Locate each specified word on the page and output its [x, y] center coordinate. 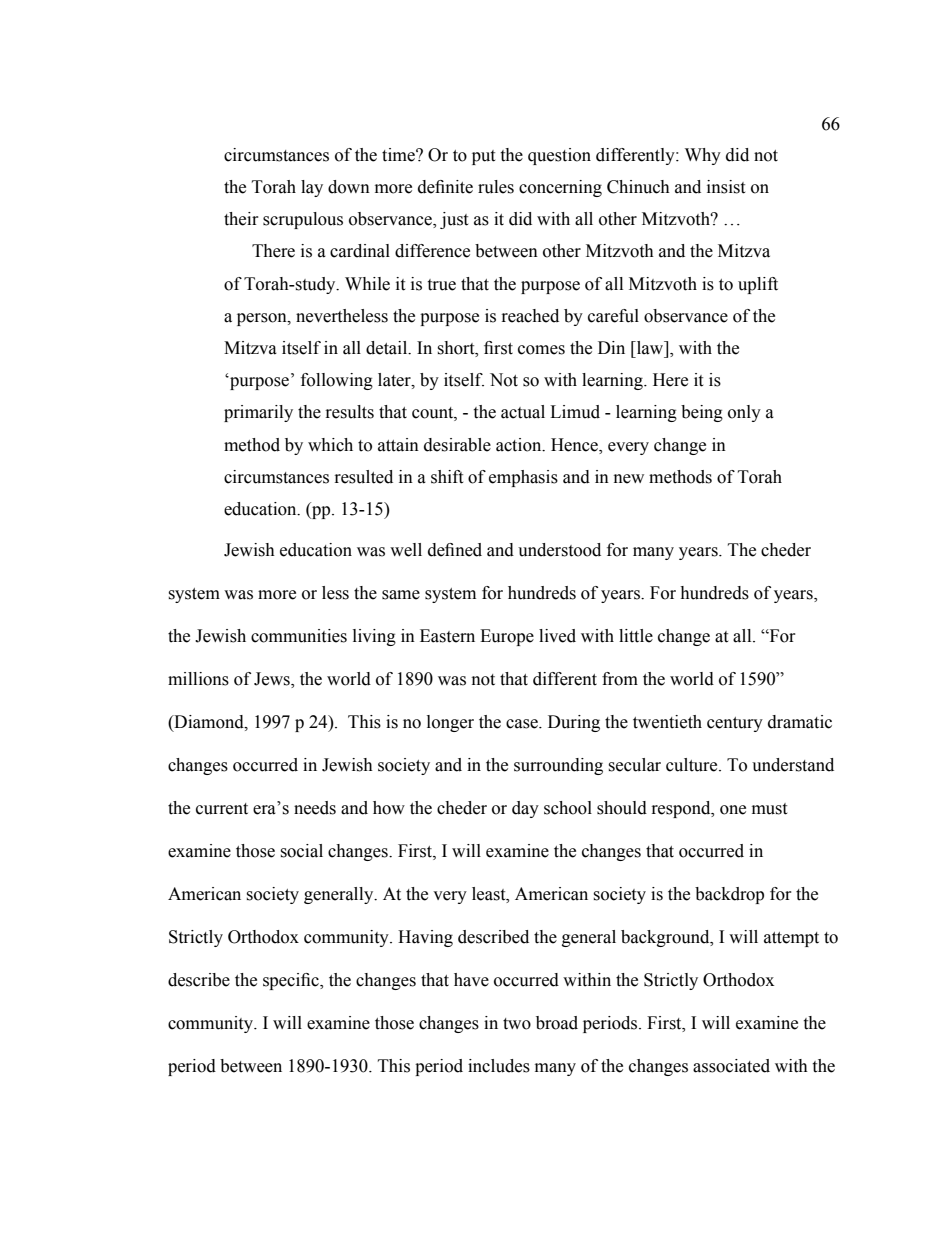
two [517, 1024]
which [330, 445]
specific [292, 981]
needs [315, 808]
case [523, 724]
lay [312, 188]
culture [693, 765]
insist [726, 187]
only [744, 413]
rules [496, 187]
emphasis [523, 478]
